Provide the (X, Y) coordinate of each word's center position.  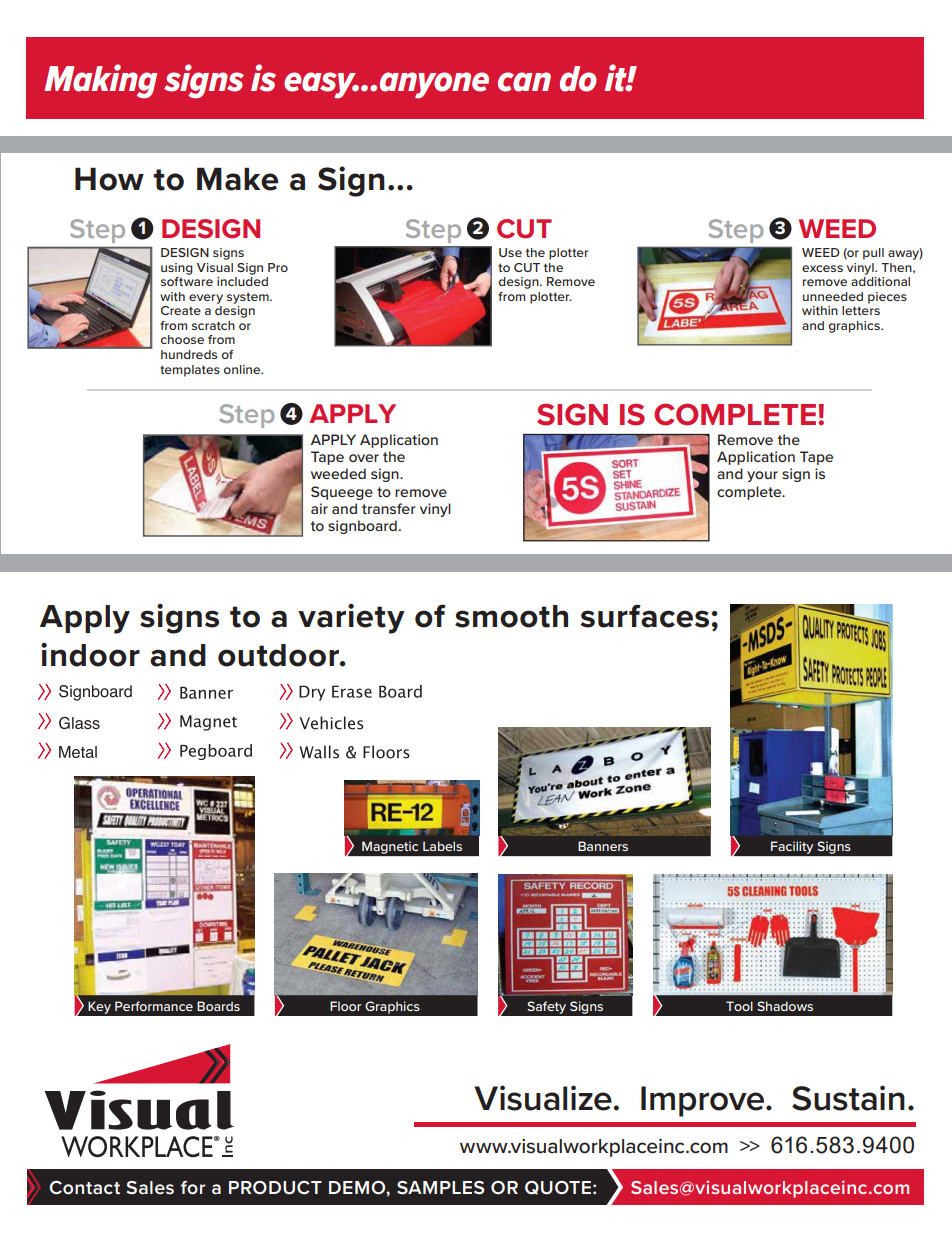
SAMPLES (441, 1188)
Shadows (785, 1006)
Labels (442, 846)
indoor (90, 655)
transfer (389, 508)
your (762, 476)
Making (100, 81)
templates (190, 371)
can (524, 82)
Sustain (848, 1098)
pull (873, 254)
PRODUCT (275, 1188)
